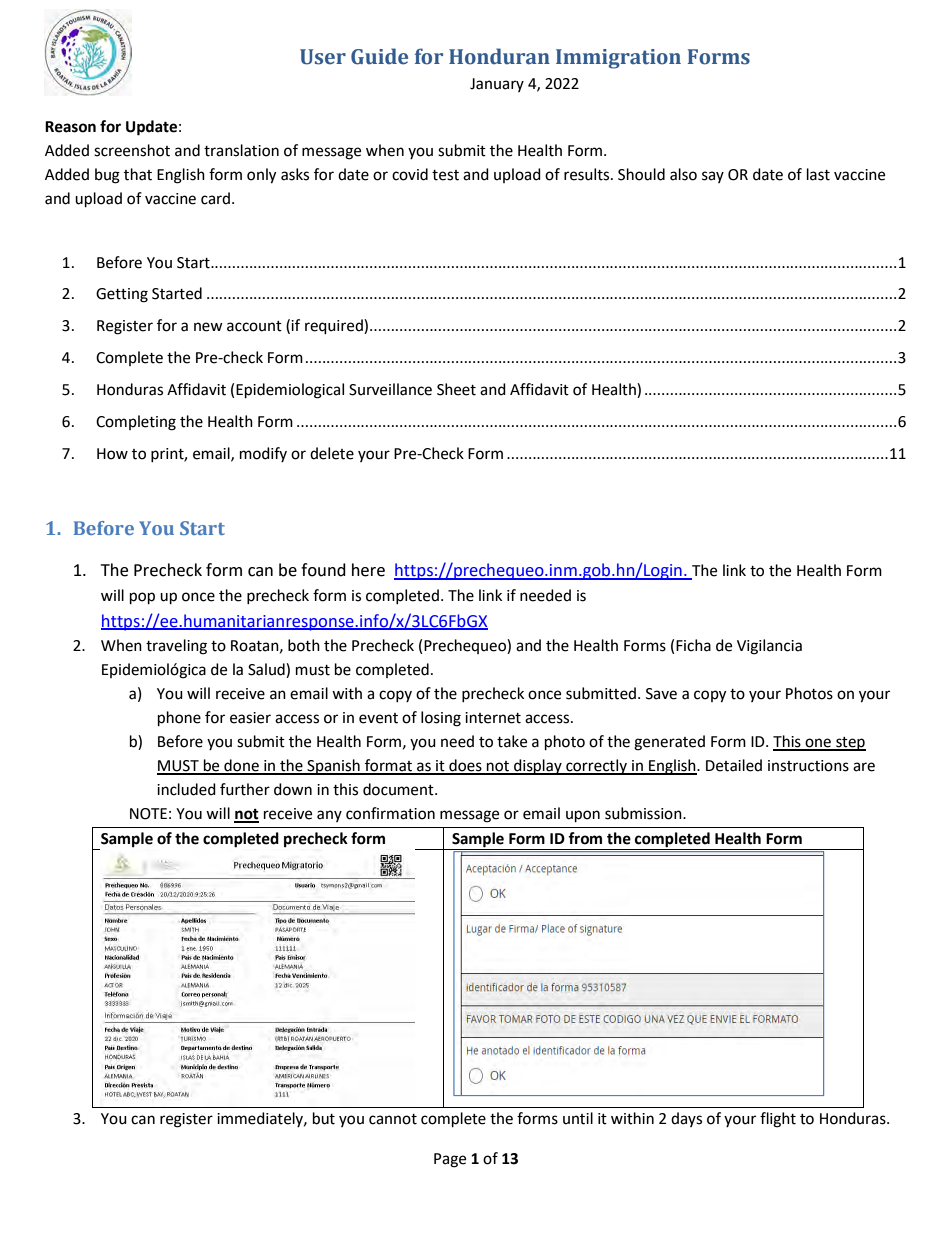 This screenshot has height=1233, width=952. What do you see at coordinates (693, 645) in the screenshot?
I see `Ficha` at bounding box center [693, 645].
